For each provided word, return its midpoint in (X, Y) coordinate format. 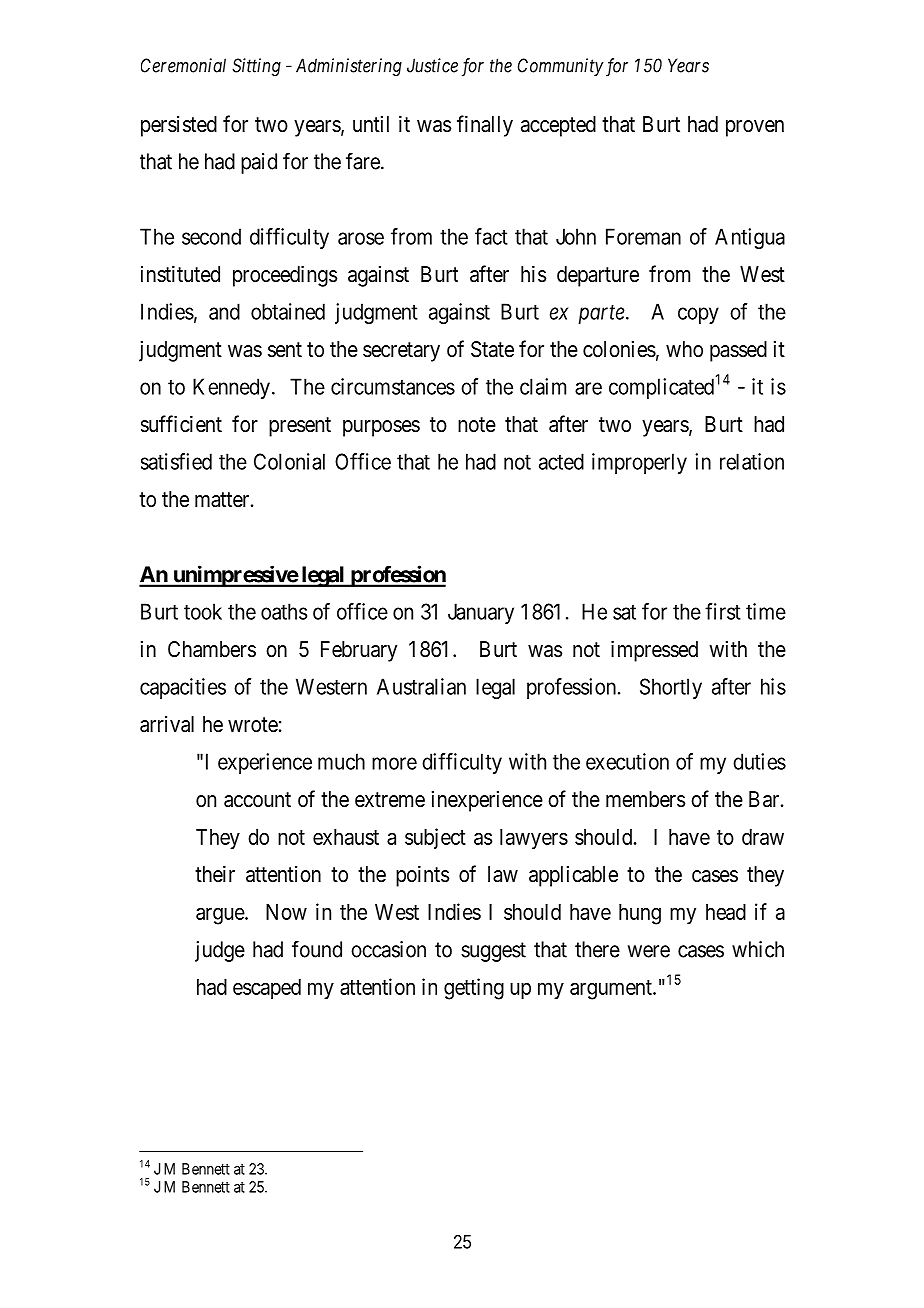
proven (755, 128)
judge (220, 951)
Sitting (256, 67)
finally (485, 126)
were (649, 951)
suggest (493, 952)
